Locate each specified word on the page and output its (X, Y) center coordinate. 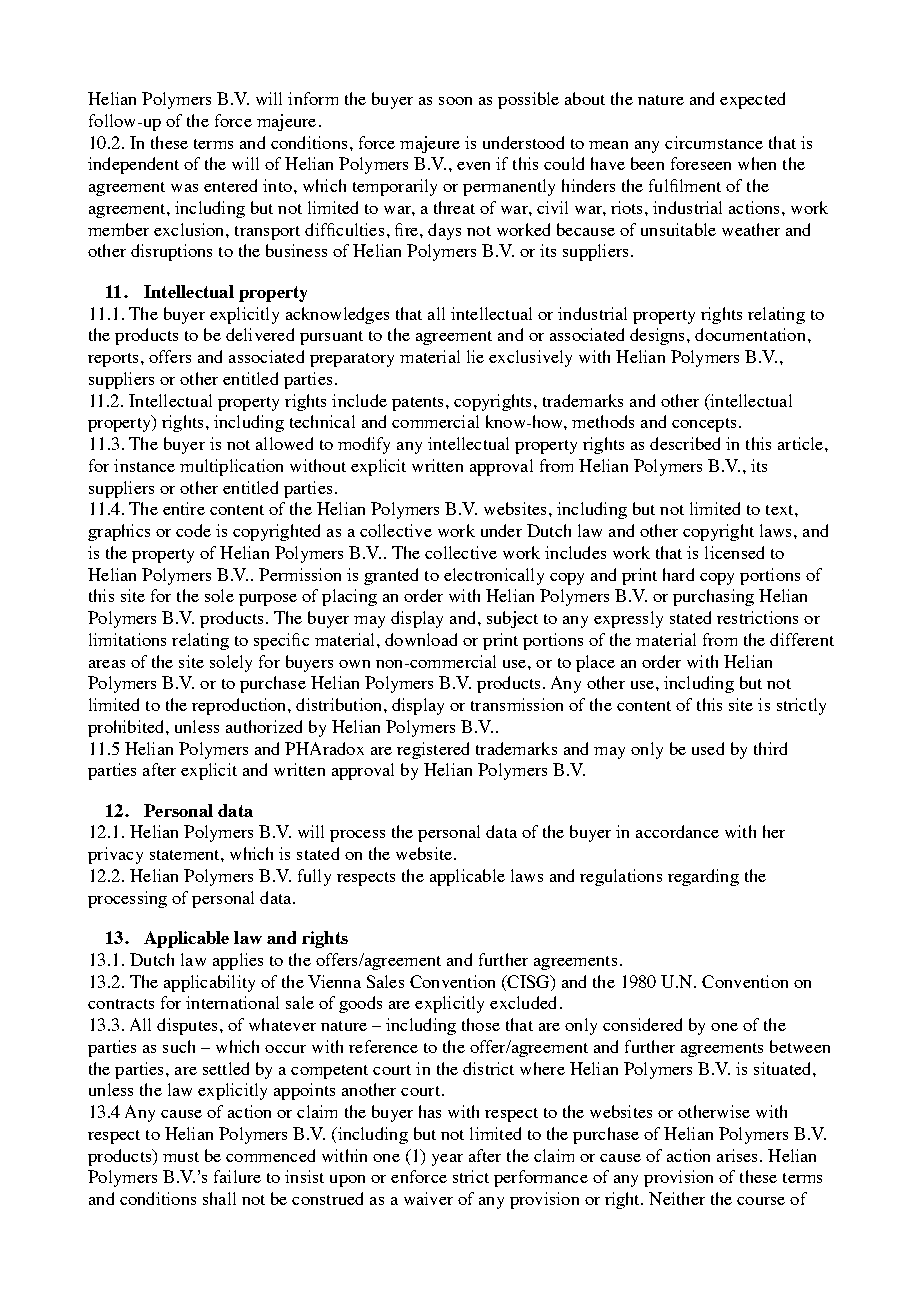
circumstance (714, 142)
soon (455, 101)
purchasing (713, 597)
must (181, 1157)
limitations (127, 639)
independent (133, 165)
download (421, 639)
